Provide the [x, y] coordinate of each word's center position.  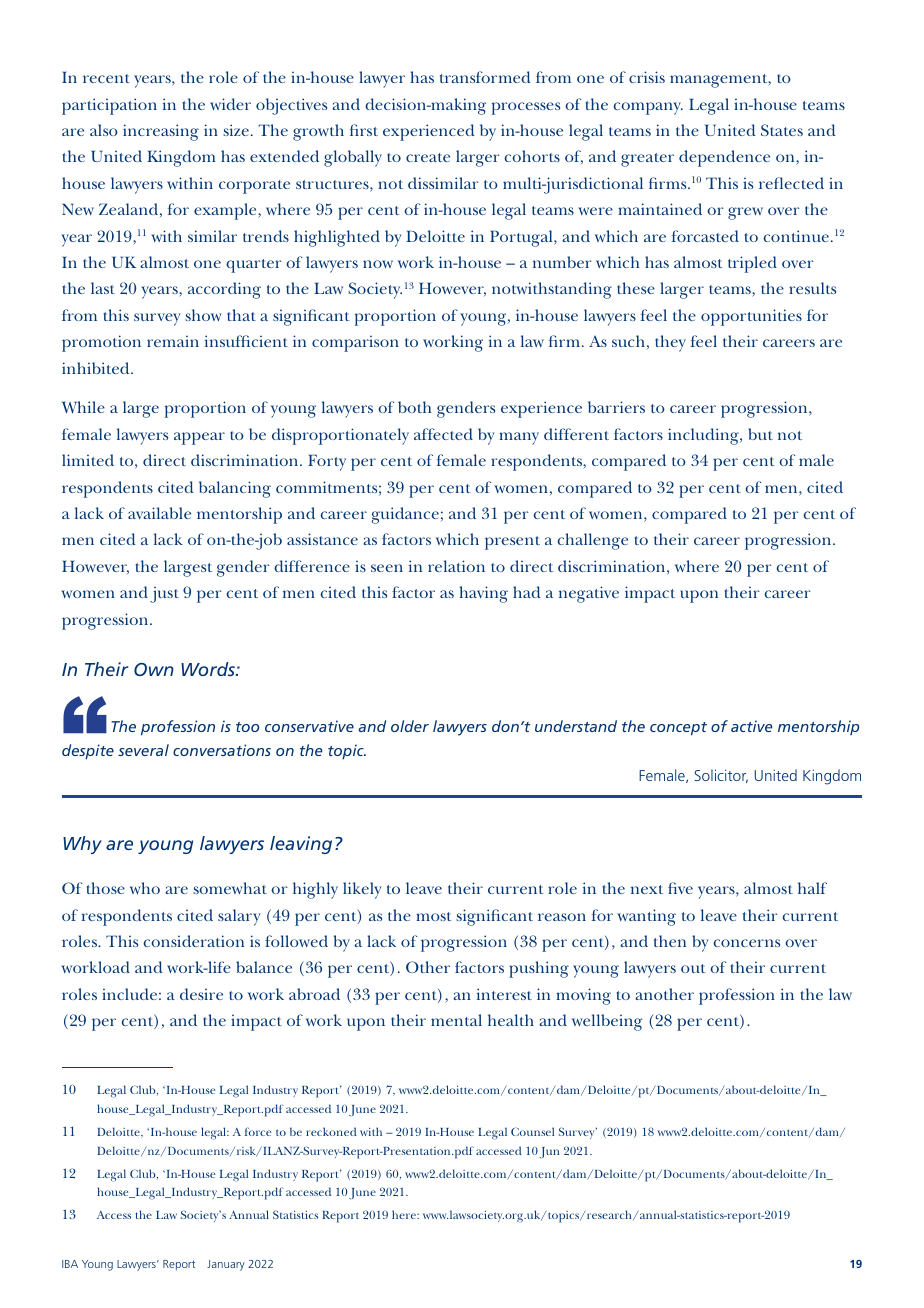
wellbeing [607, 1022]
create [428, 157]
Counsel [532, 1131]
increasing [161, 132]
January [226, 1265]
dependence [724, 158]
